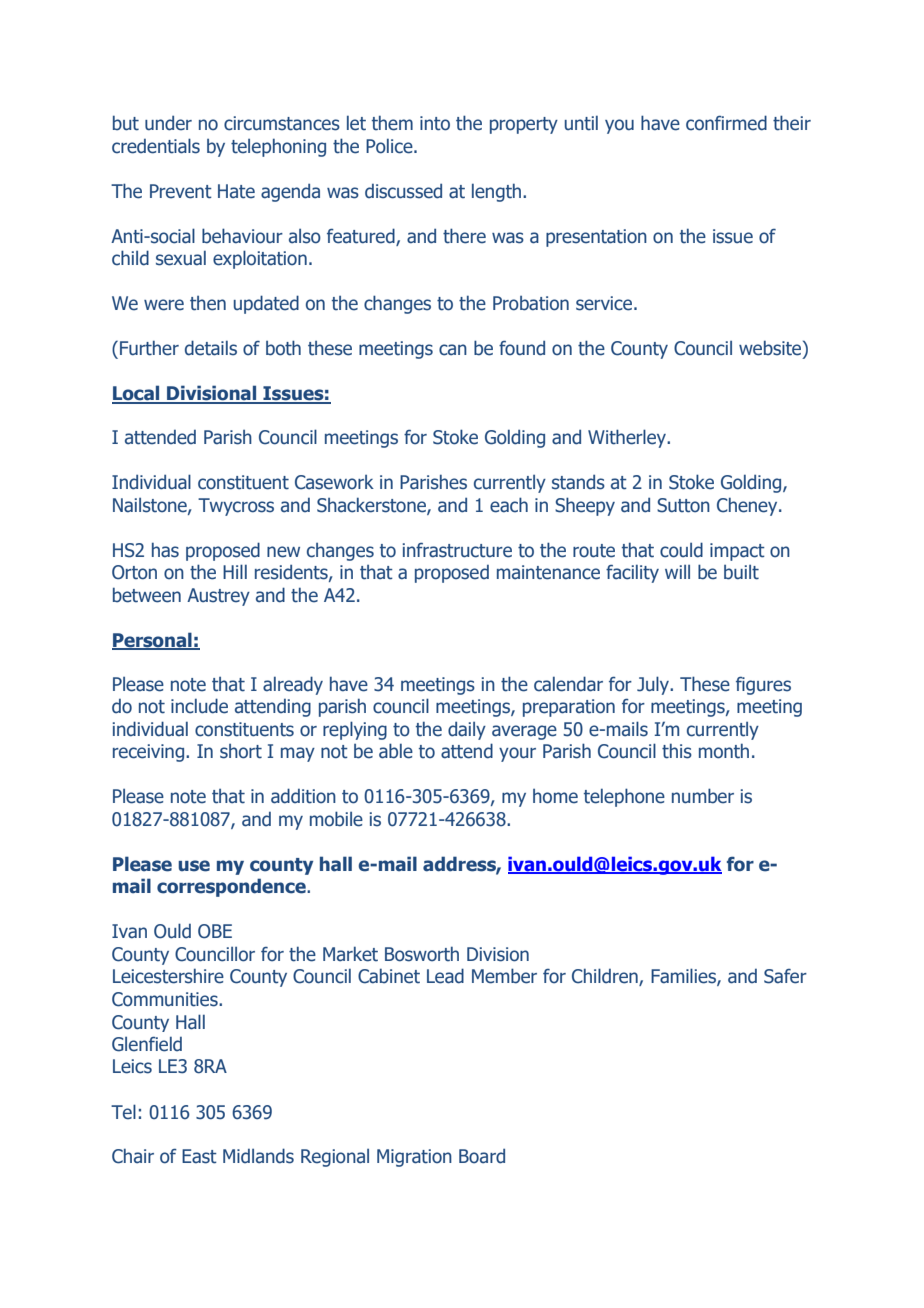 This image has width=924, height=1308. I want to click on Personal, so click(153, 641).
